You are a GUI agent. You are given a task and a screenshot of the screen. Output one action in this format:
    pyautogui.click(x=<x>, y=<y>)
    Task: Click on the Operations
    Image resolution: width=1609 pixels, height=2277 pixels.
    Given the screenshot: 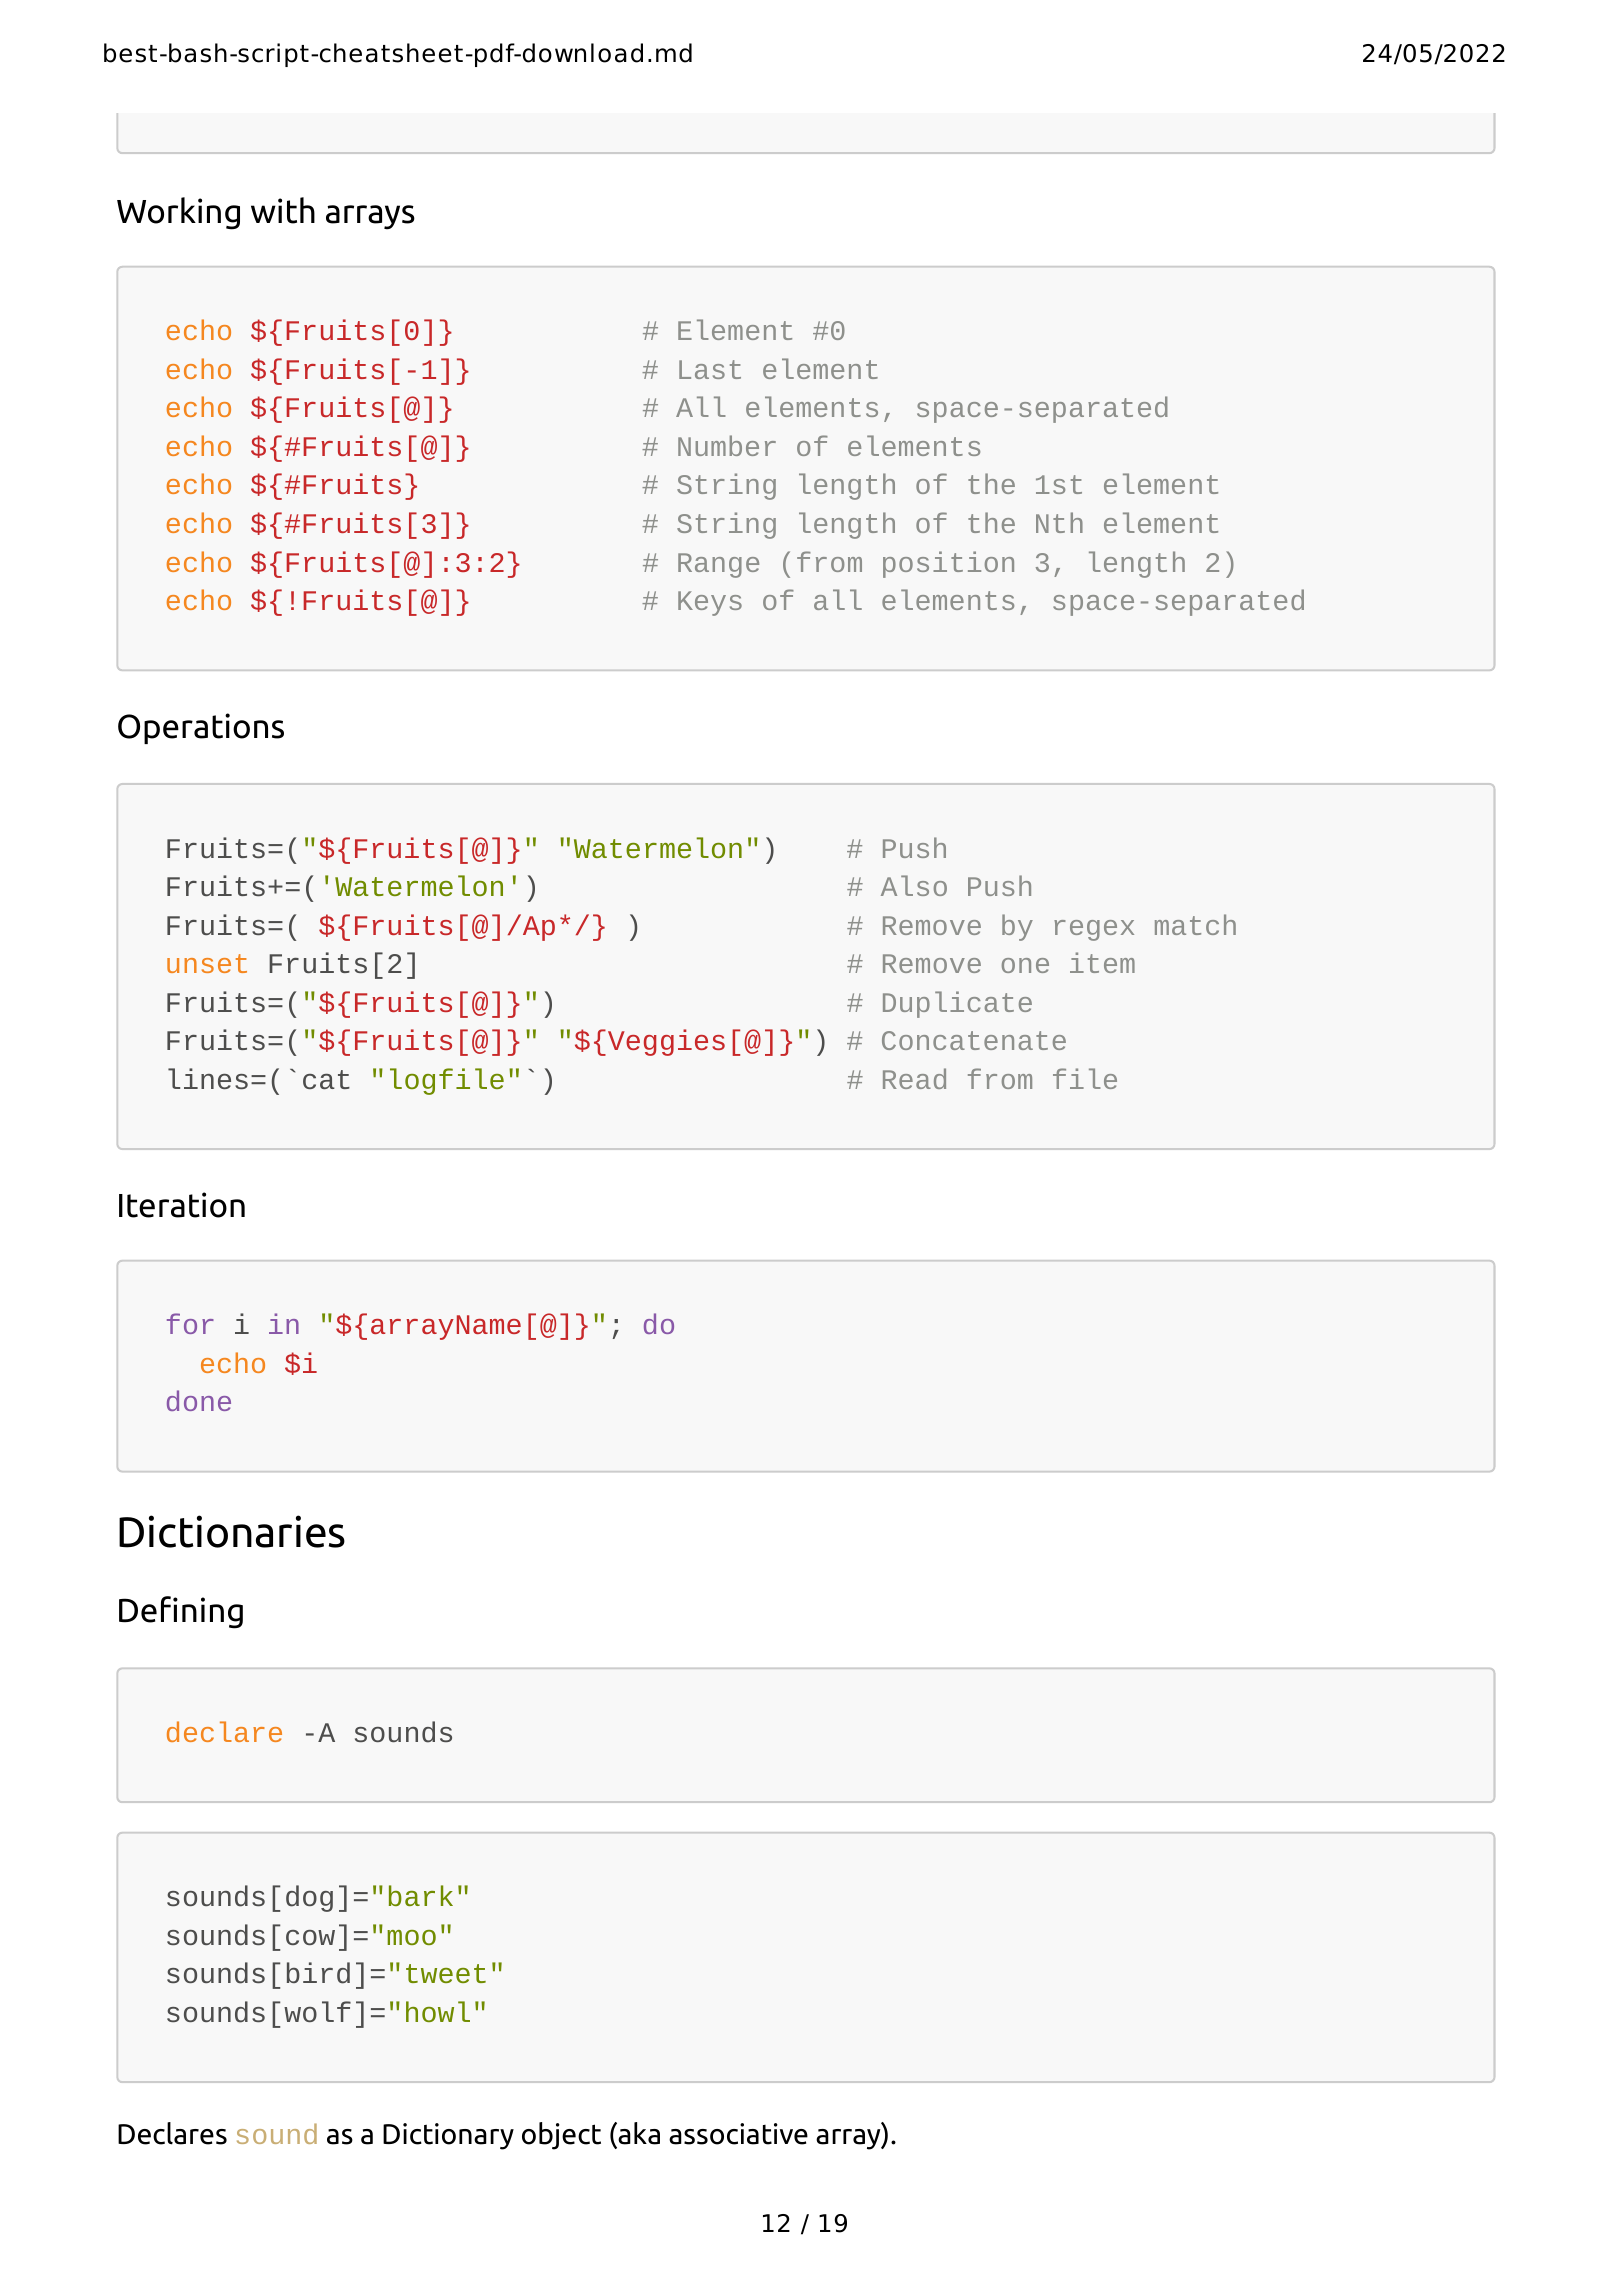 What is the action you would take?
    pyautogui.click(x=201, y=728)
